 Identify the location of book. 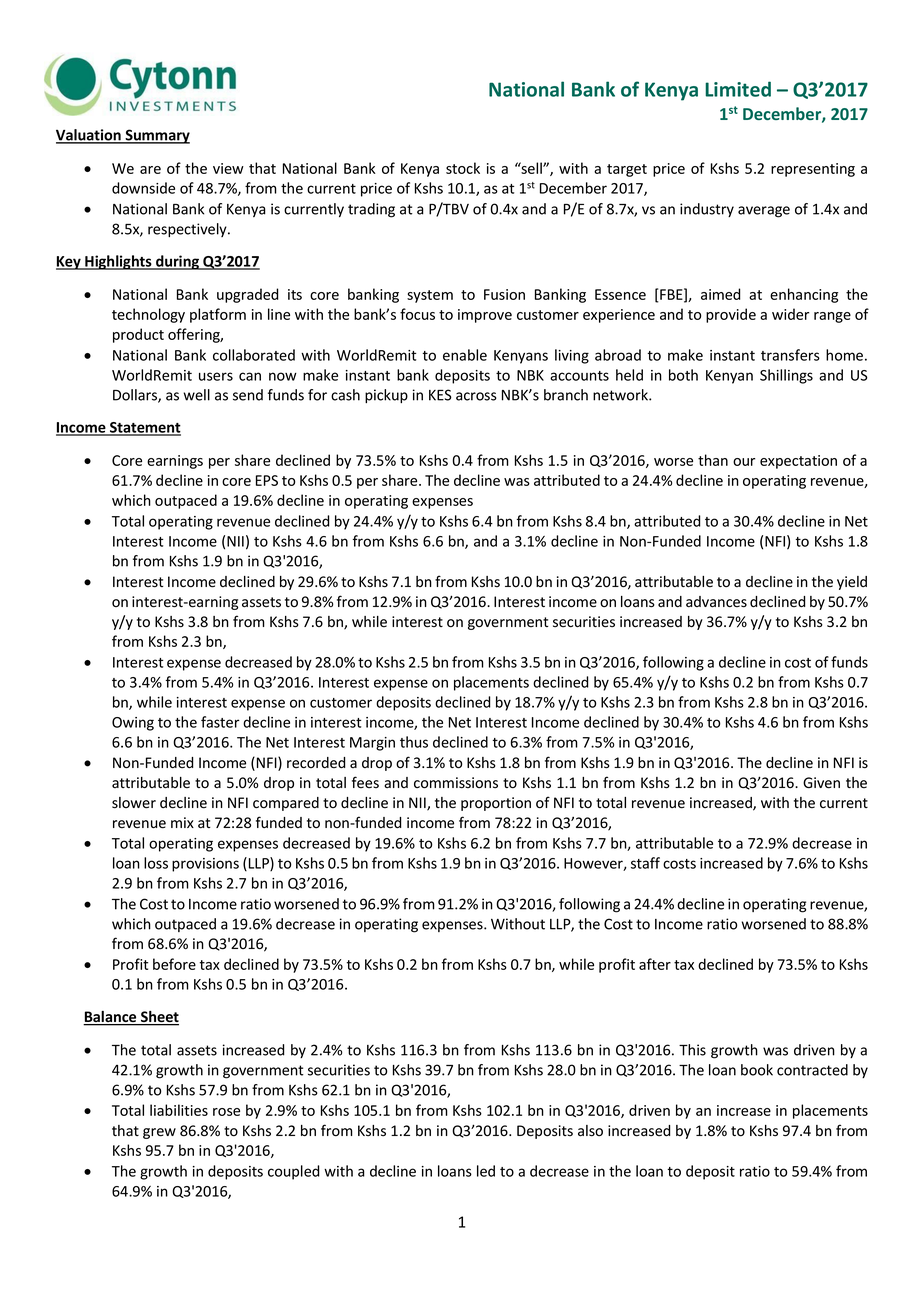
(757, 1070).
